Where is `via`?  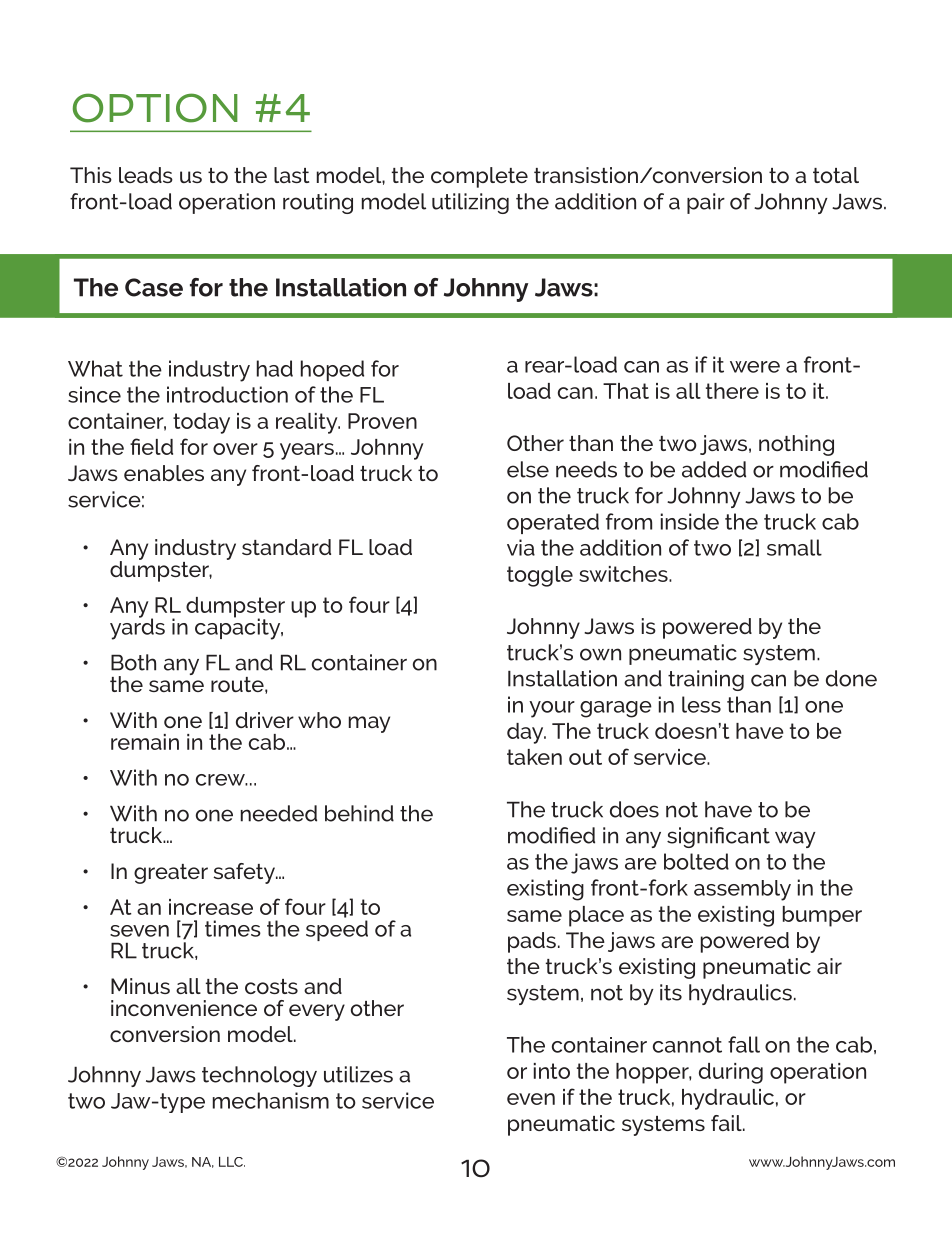
via is located at coordinates (521, 547).
